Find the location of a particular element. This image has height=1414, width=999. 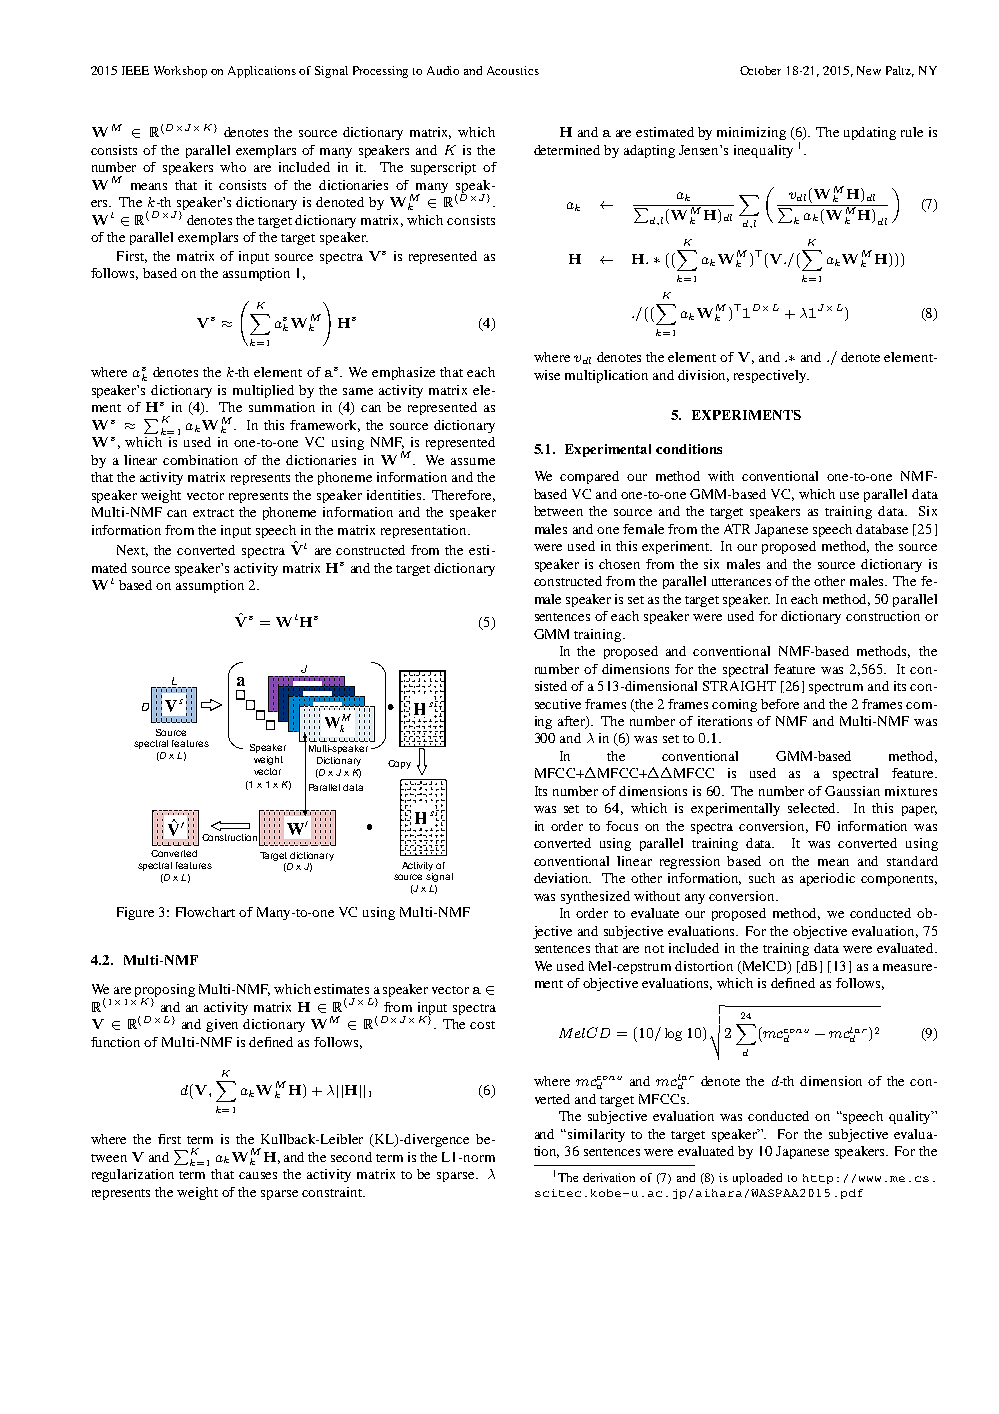

spectrum is located at coordinates (836, 688).
